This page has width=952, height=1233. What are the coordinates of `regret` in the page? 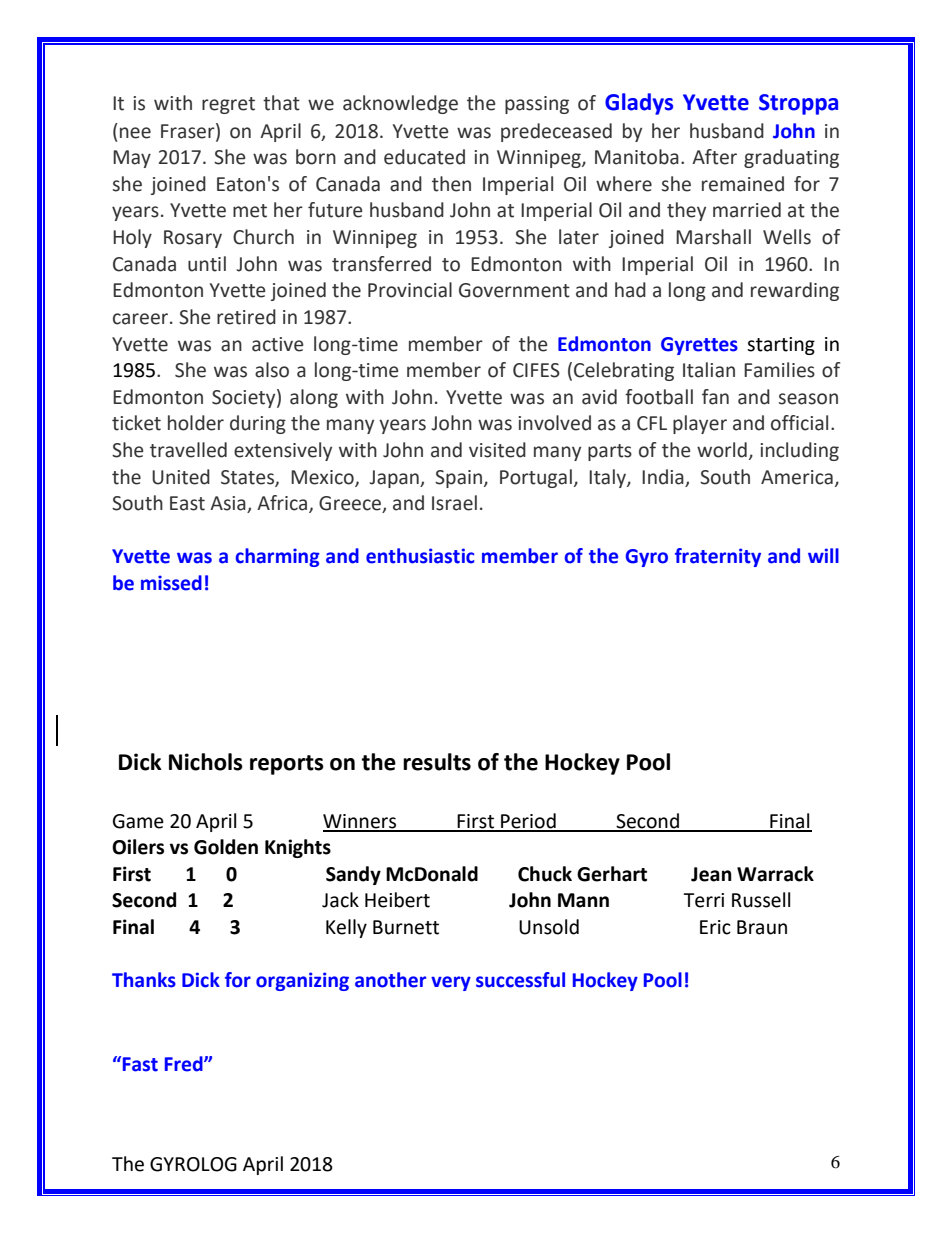 It's located at (228, 105).
